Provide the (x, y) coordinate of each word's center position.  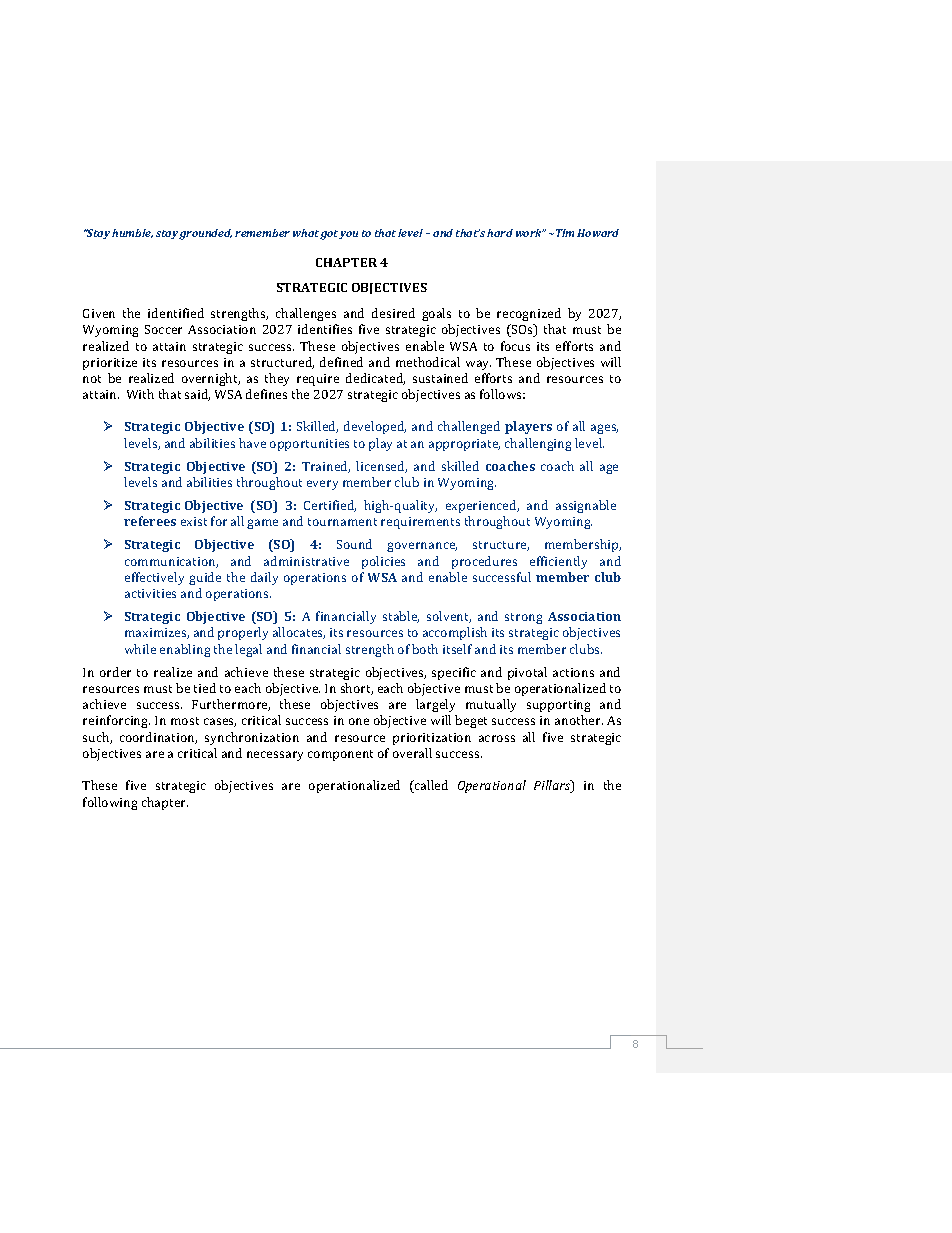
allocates (299, 633)
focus (515, 346)
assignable (586, 506)
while (140, 649)
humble (132, 233)
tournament (342, 522)
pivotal (527, 673)
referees (150, 521)
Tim (565, 233)
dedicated (375, 379)
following (110, 803)
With (140, 394)
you (348, 235)
